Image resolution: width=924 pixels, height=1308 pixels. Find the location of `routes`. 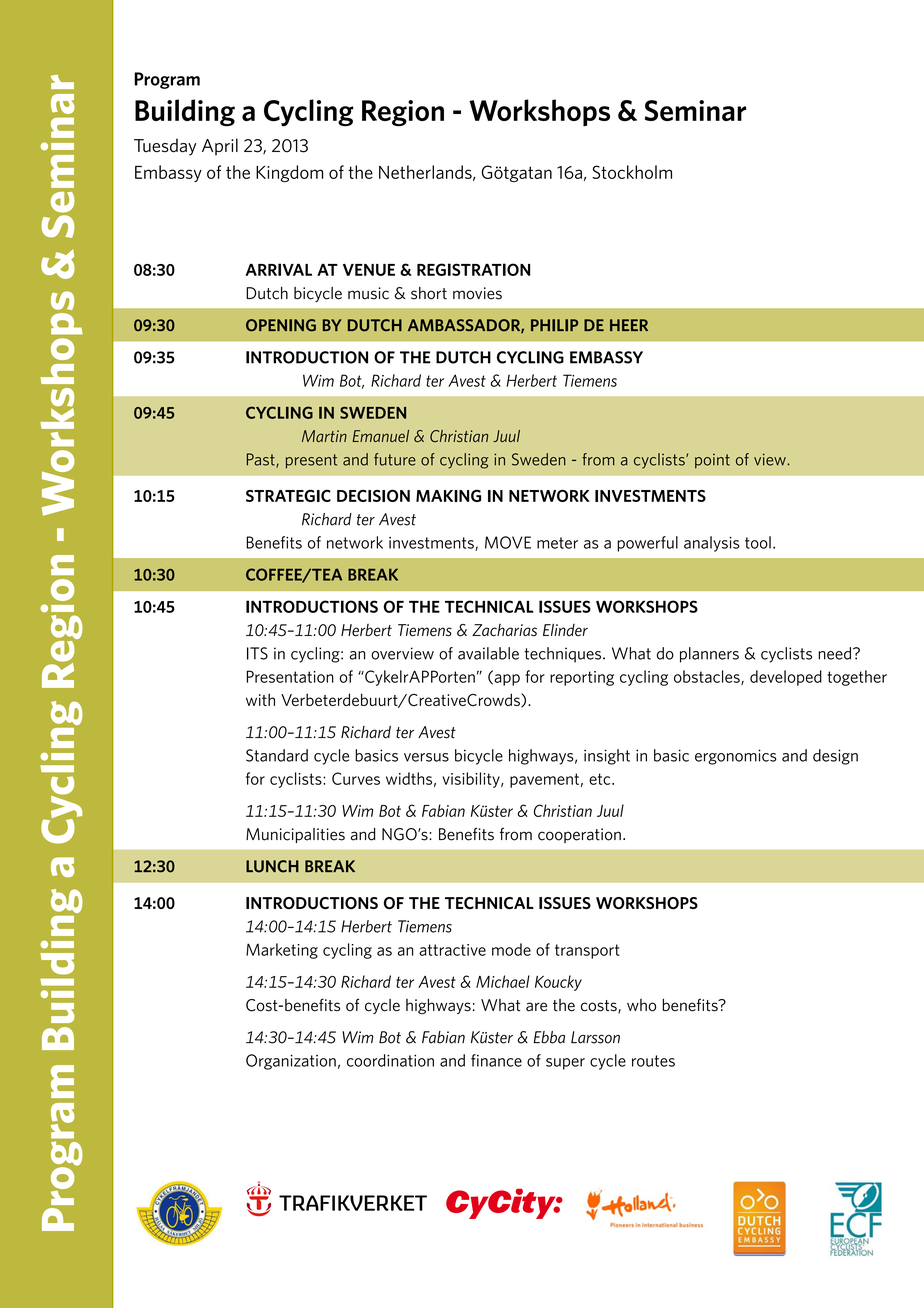

routes is located at coordinates (653, 1061).
